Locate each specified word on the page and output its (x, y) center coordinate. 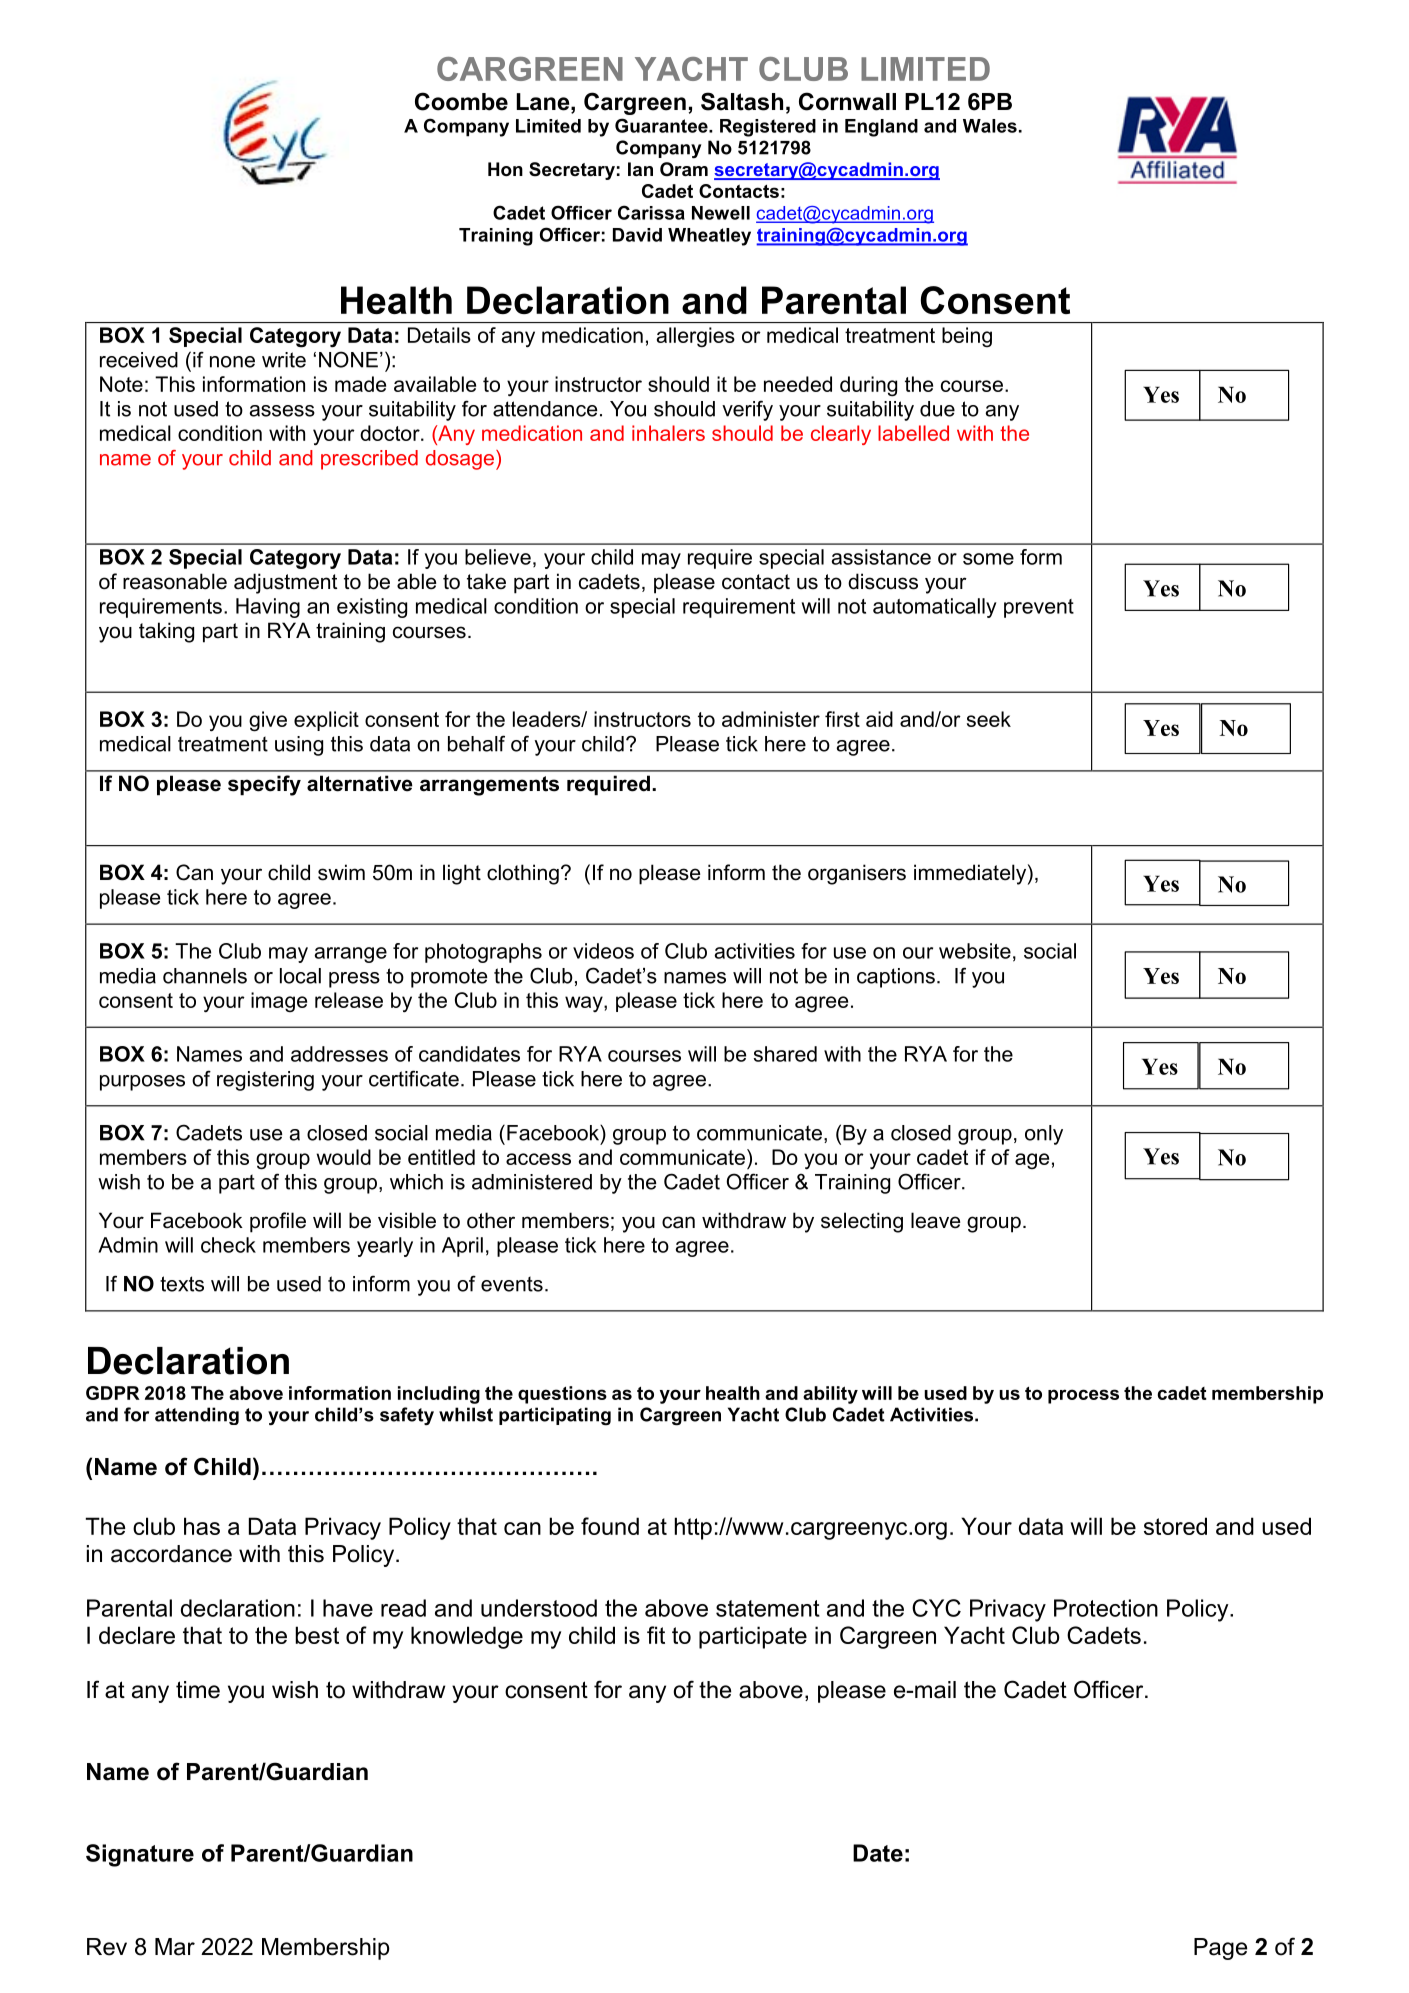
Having (268, 608)
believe (498, 557)
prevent (1039, 608)
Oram (684, 169)
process (1083, 1396)
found (610, 1526)
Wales (990, 126)
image (279, 1002)
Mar (175, 1947)
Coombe (461, 101)
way (585, 1004)
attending (197, 1416)
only (1044, 1135)
